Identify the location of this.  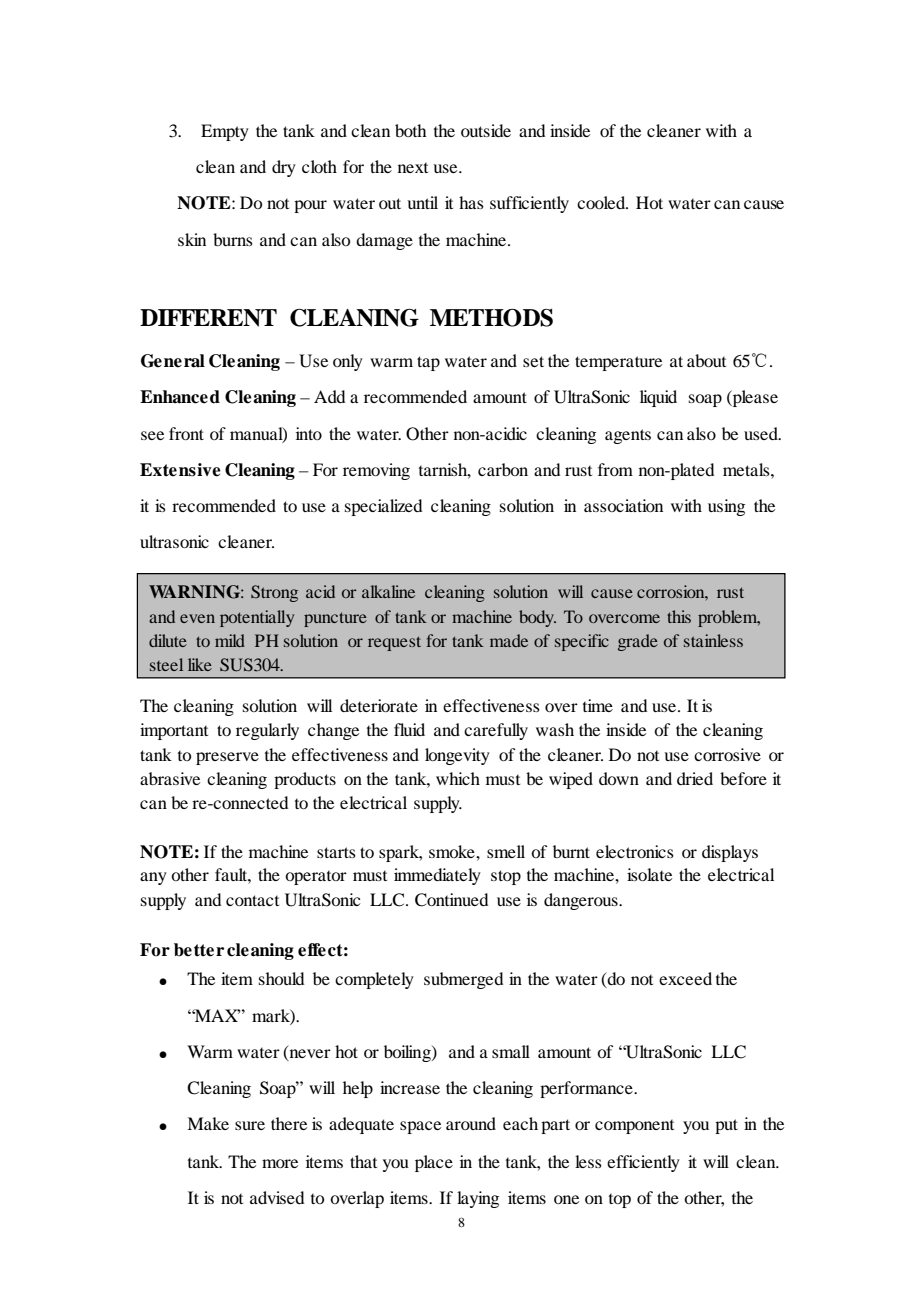
(679, 616).
